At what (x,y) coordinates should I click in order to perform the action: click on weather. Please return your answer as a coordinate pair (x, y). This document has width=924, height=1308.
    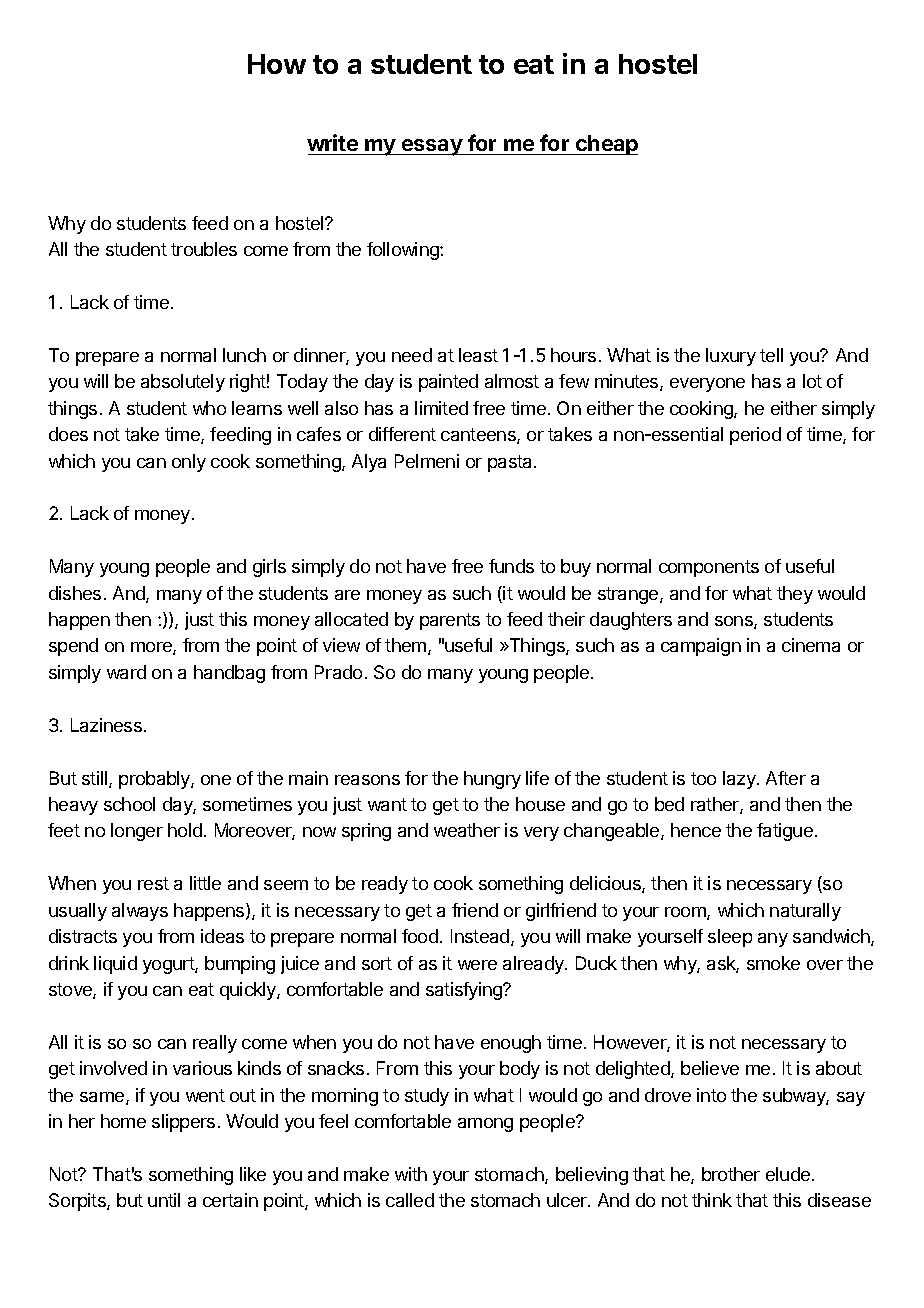
    Looking at the image, I should click on (467, 830).
